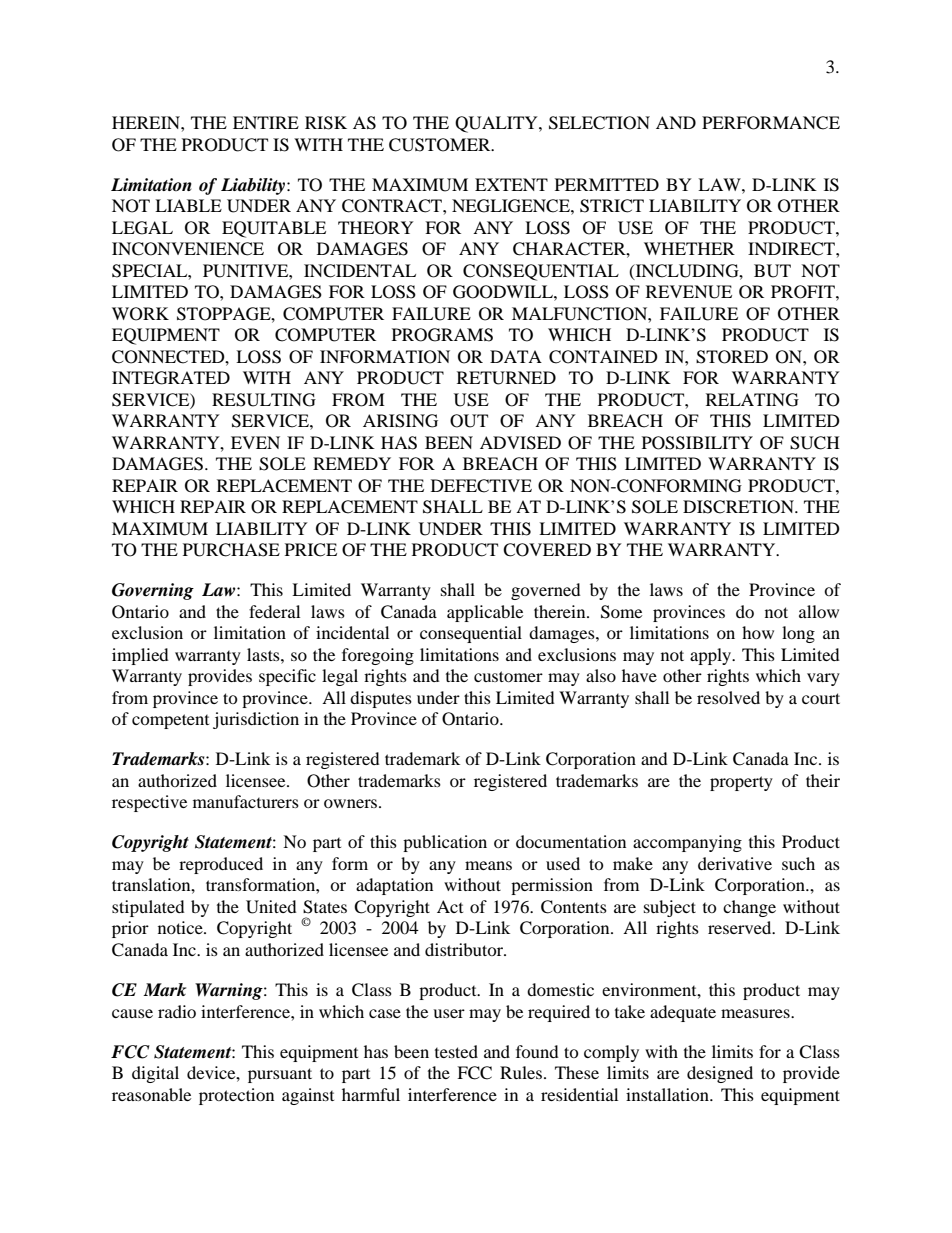 This screenshot has height=1233, width=952. What do you see at coordinates (485, 613) in the screenshot?
I see `applicable` at bounding box center [485, 613].
